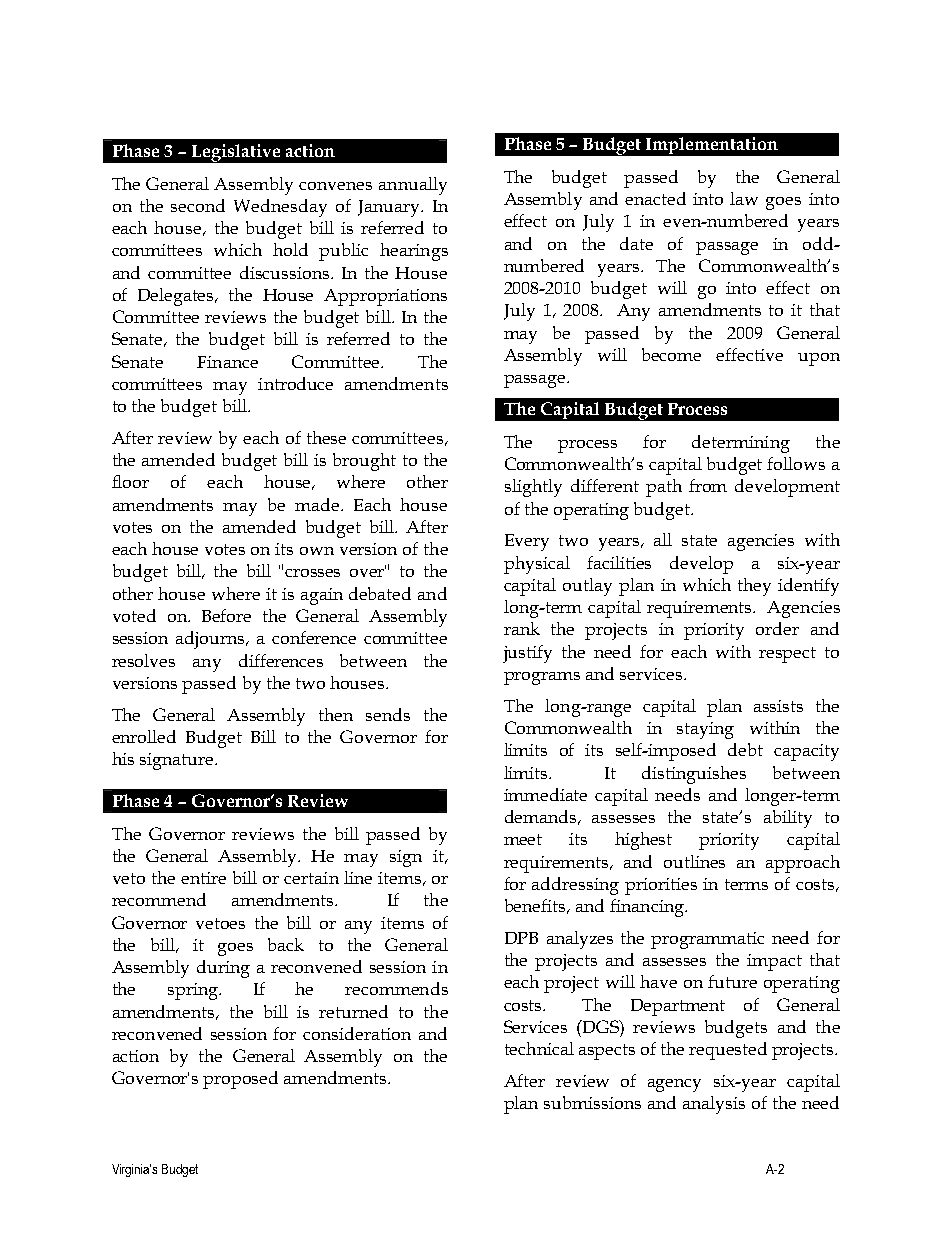  What do you see at coordinates (545, 794) in the image?
I see `immediate` at bounding box center [545, 794].
